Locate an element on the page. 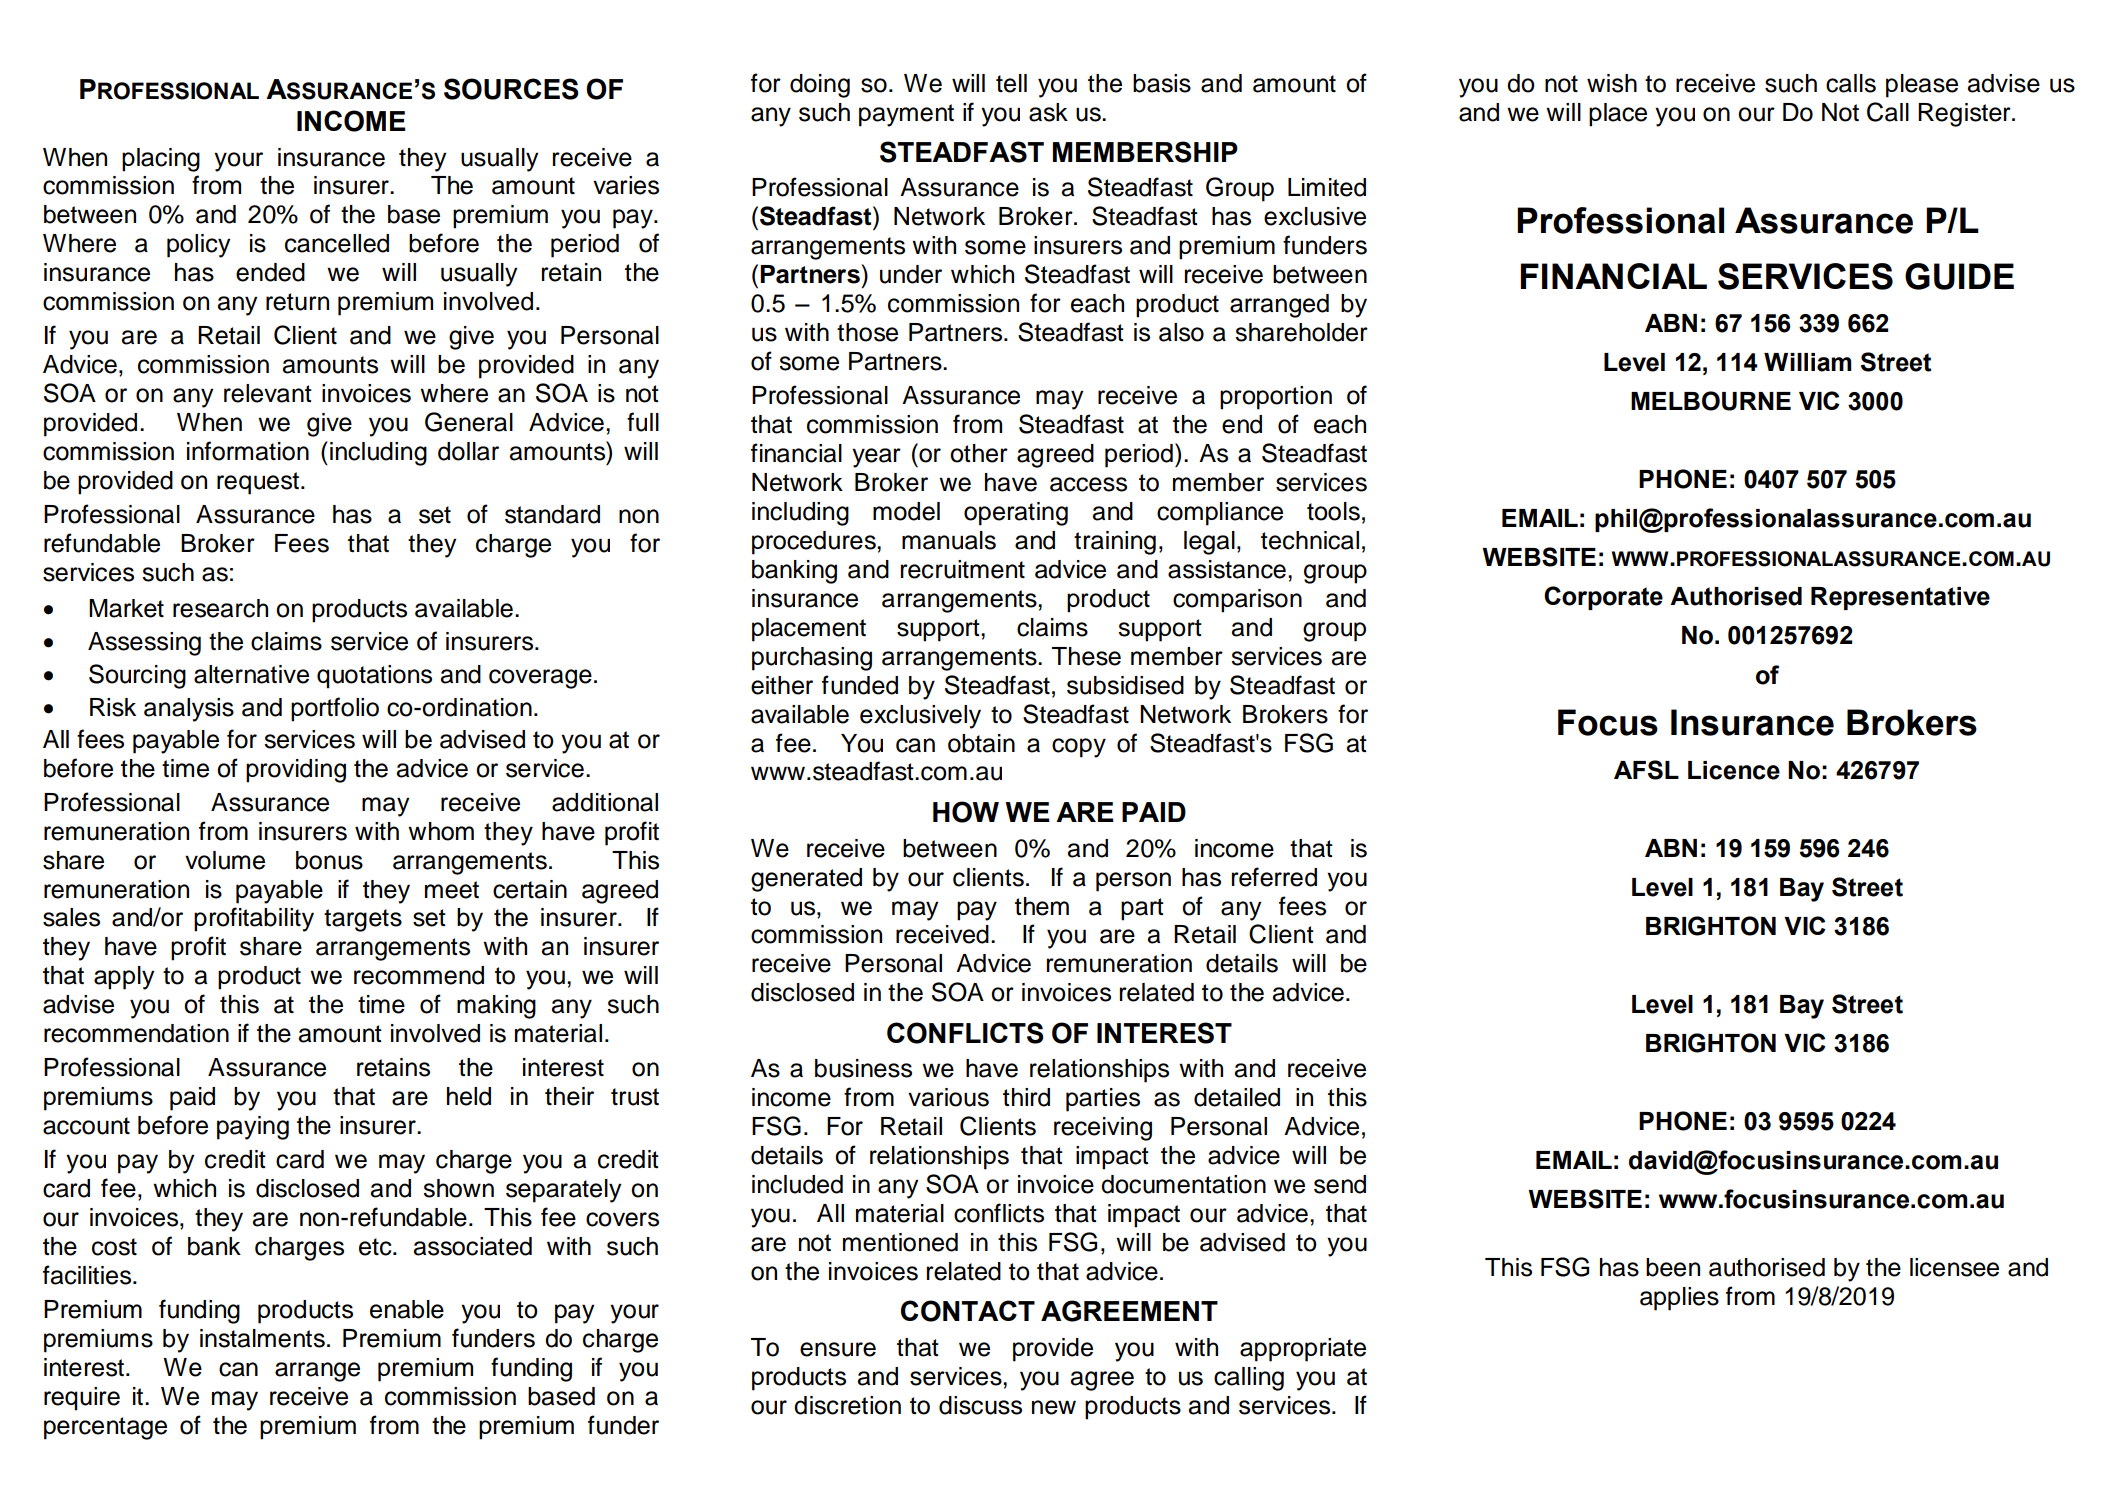 This document has width=2119, height=1498. applies is located at coordinates (1679, 1299).
